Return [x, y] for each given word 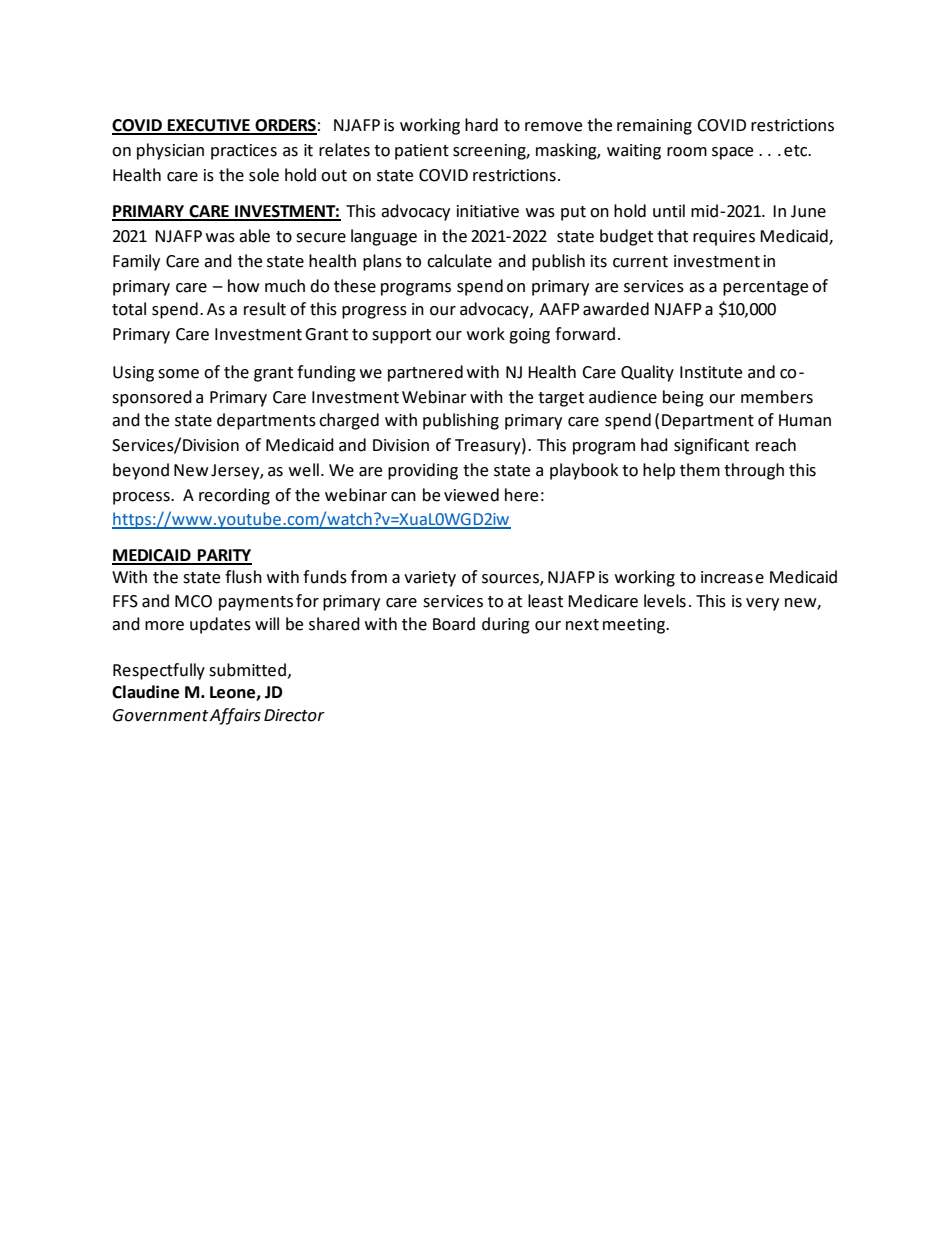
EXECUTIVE [209, 126]
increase [732, 577]
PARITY [224, 556]
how [244, 286]
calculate [459, 261]
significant [711, 446]
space [732, 153]
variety [430, 579]
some [178, 374]
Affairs [235, 716]
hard [481, 125]
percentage [765, 288]
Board [454, 624]
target [561, 399]
